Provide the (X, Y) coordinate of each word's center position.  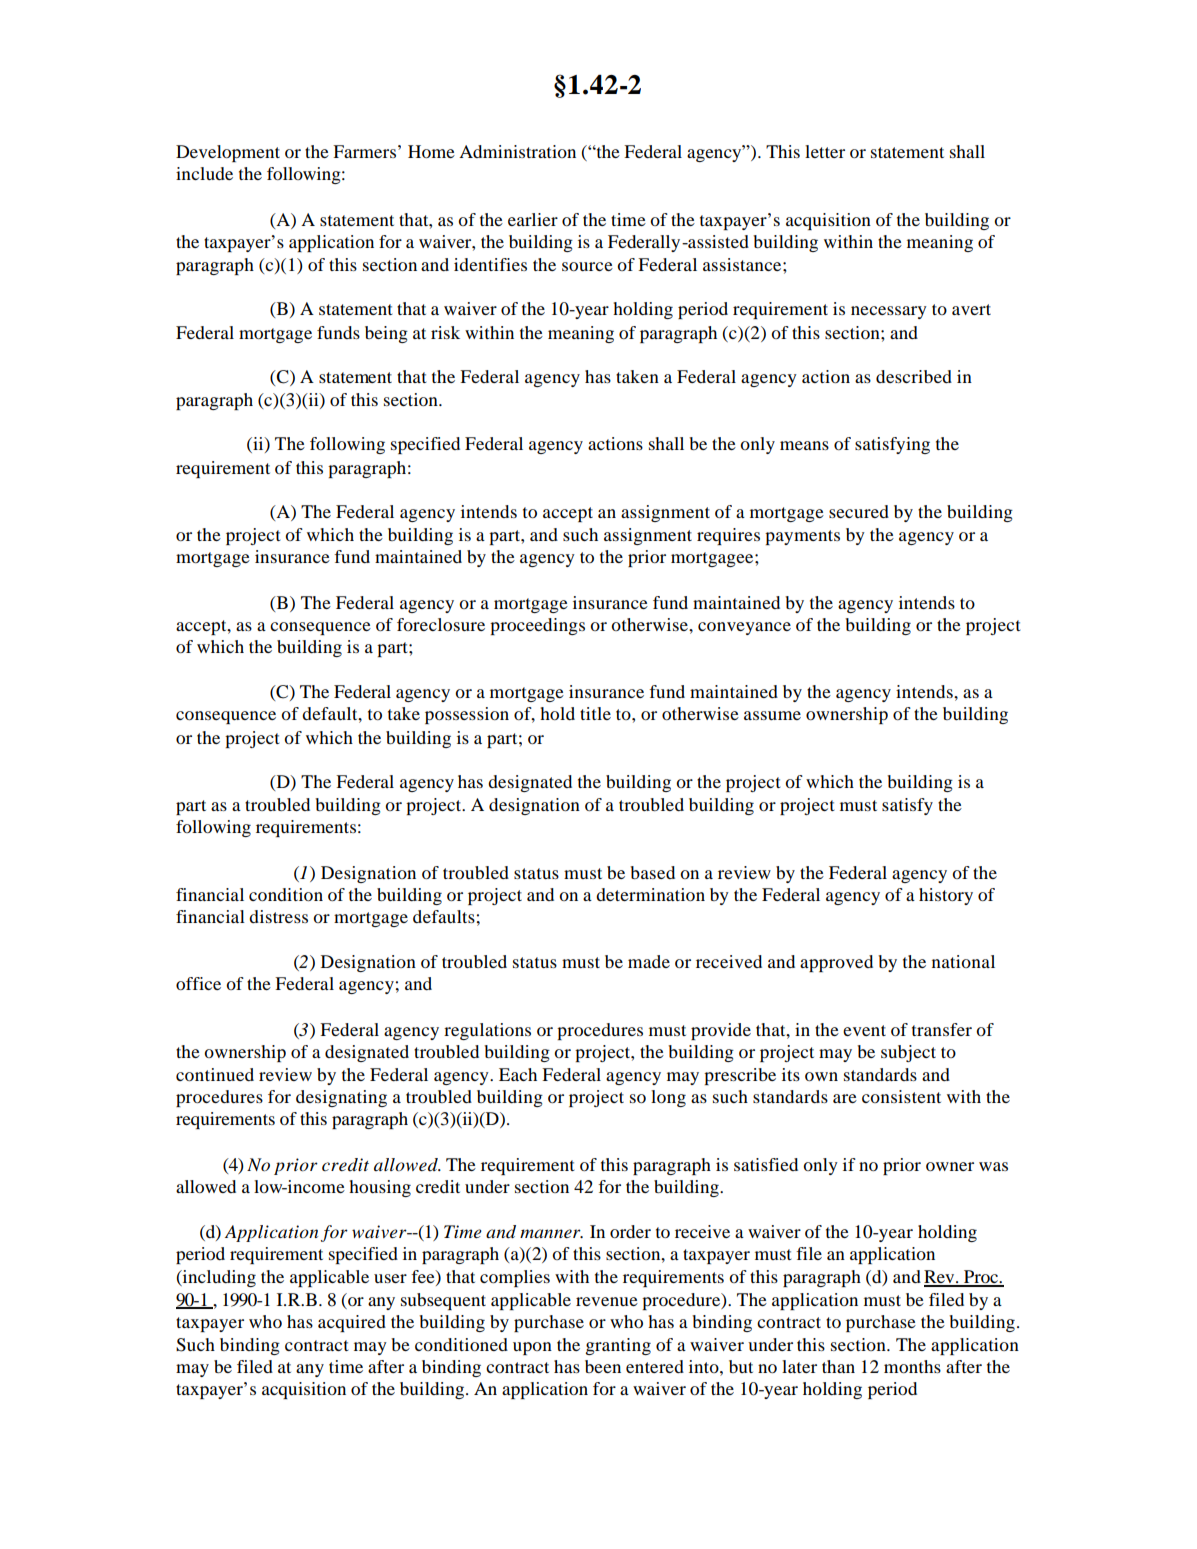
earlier (533, 219)
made (649, 961)
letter (825, 151)
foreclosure (441, 624)
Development (228, 153)
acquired (352, 1323)
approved (836, 963)
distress (278, 916)
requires (728, 536)
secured (859, 511)
